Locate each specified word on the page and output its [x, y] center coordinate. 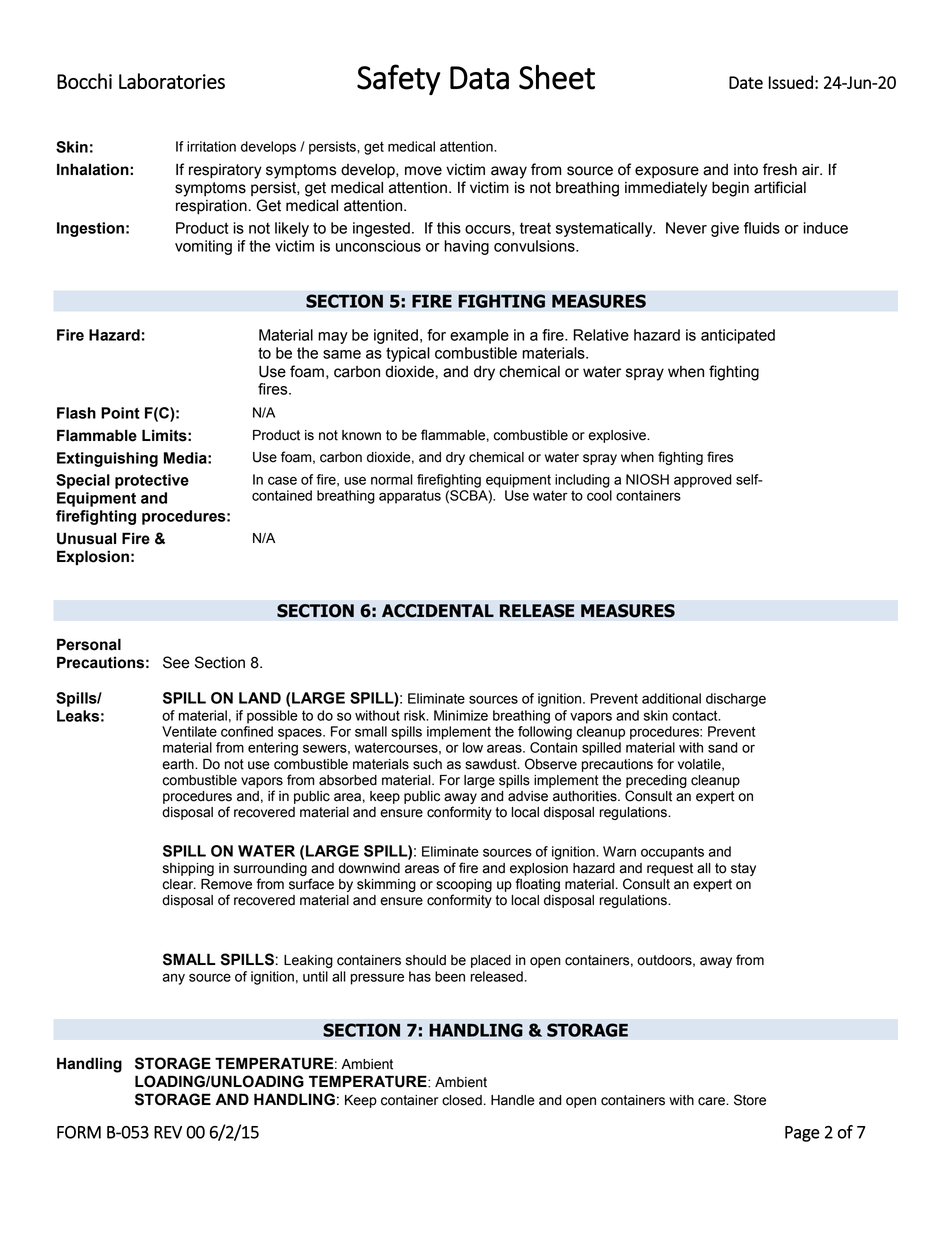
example [479, 336]
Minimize [461, 715]
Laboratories [172, 81]
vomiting [203, 247]
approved [703, 481]
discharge [736, 700]
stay [743, 869]
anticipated [738, 336]
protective [152, 481]
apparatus [410, 497]
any [173, 979]
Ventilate [189, 731]
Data [479, 78]
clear [179, 884]
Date [746, 82]
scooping [464, 885]
